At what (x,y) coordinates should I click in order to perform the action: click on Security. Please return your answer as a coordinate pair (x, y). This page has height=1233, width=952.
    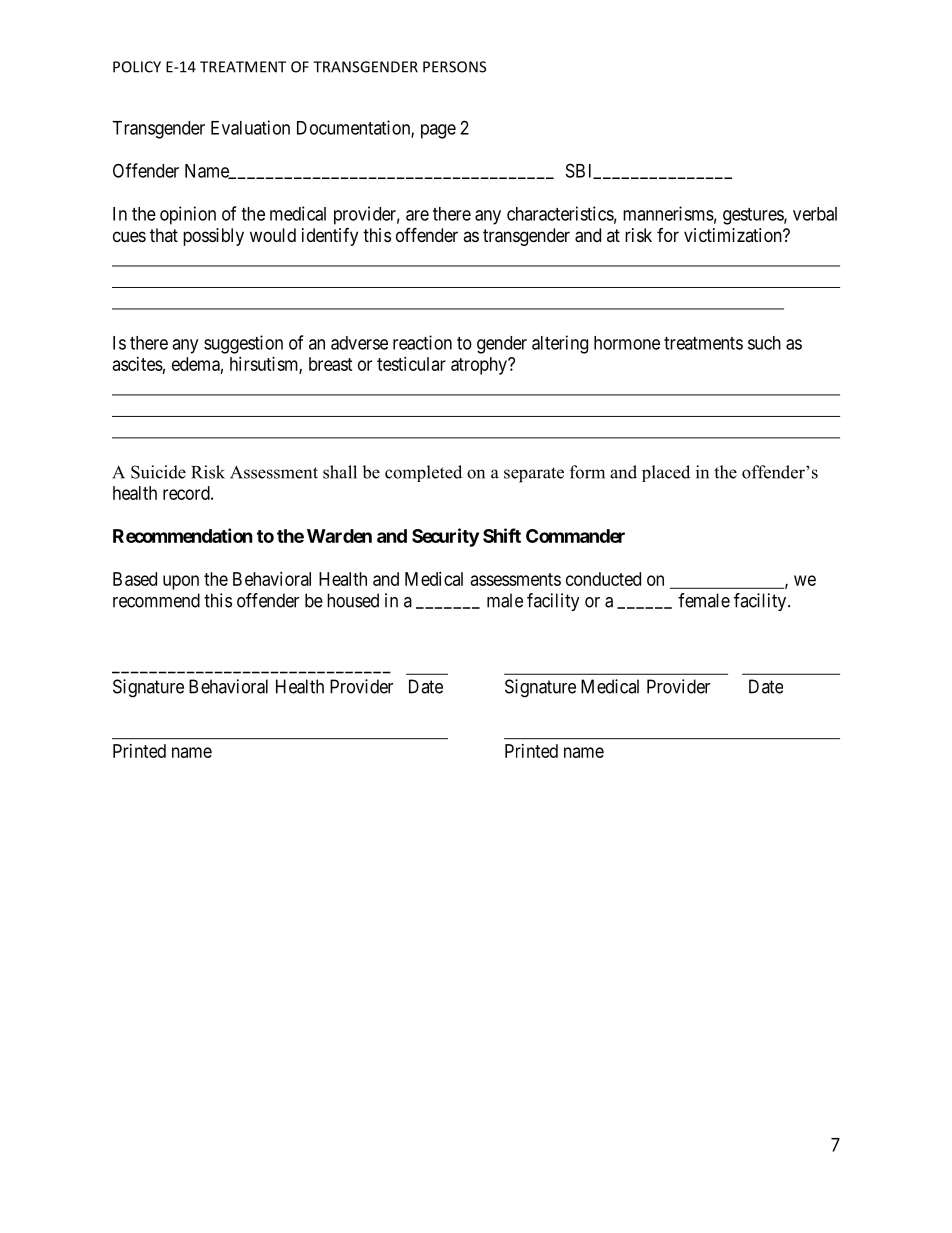
    Looking at the image, I should click on (445, 537).
